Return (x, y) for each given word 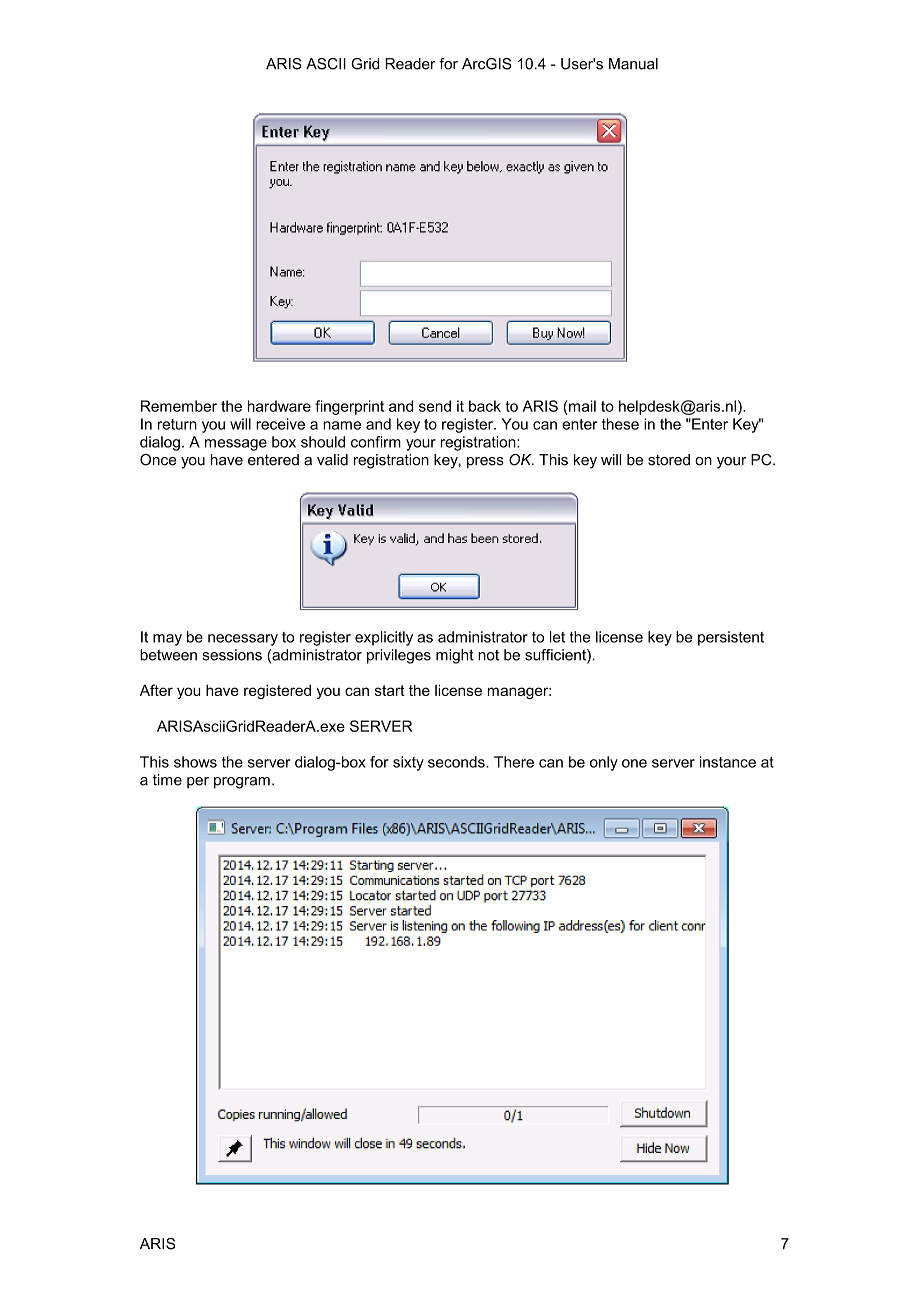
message (236, 445)
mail (582, 406)
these (620, 424)
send (435, 406)
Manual (633, 64)
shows (195, 762)
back (485, 406)
